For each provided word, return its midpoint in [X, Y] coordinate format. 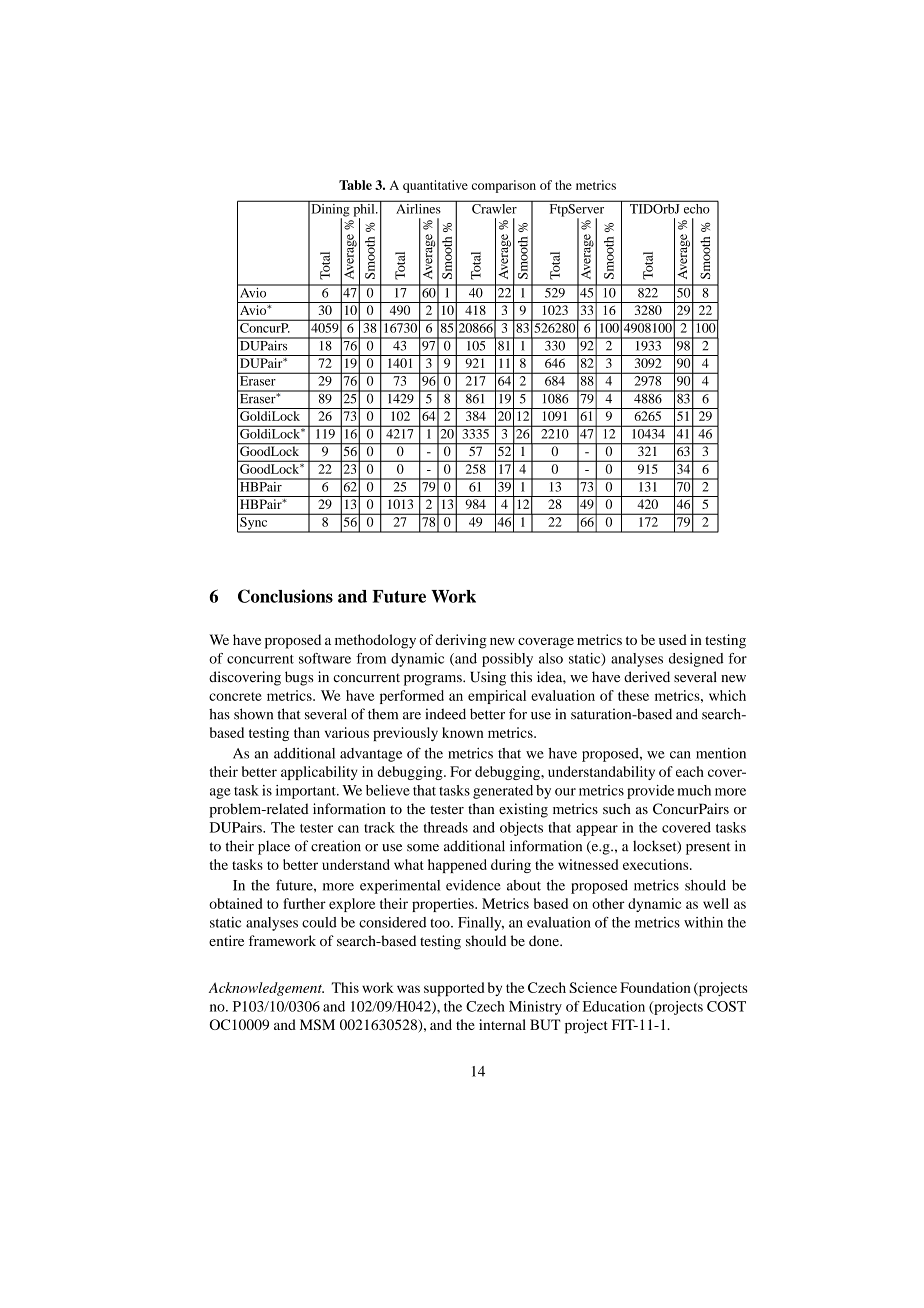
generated [503, 792]
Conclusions [285, 596]
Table [355, 185]
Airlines [418, 207]
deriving [461, 641]
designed [696, 660]
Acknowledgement [266, 989]
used [673, 639]
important [307, 792]
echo [696, 207]
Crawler [494, 207]
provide [650, 792]
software [325, 658]
